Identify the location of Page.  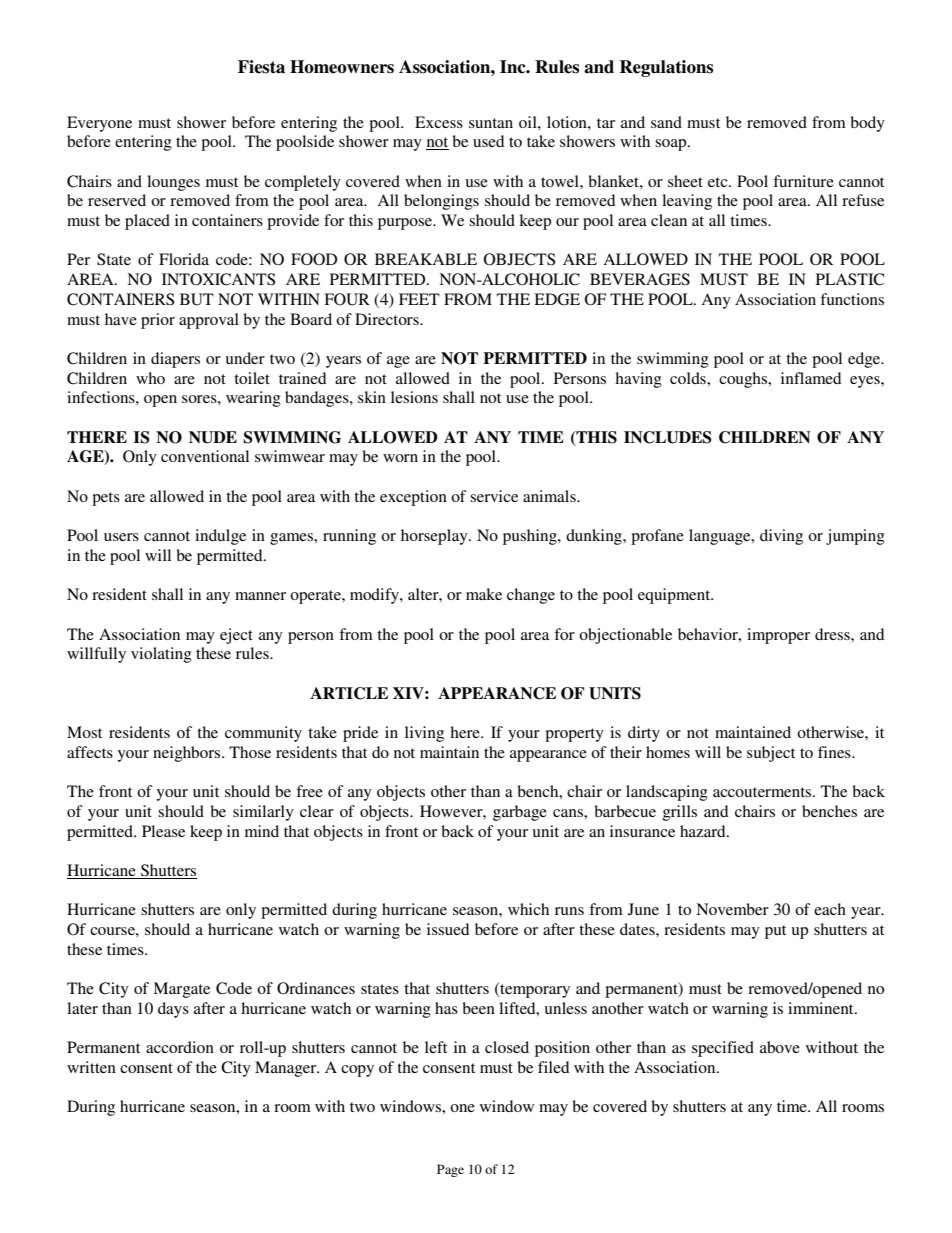
(450, 1170).
